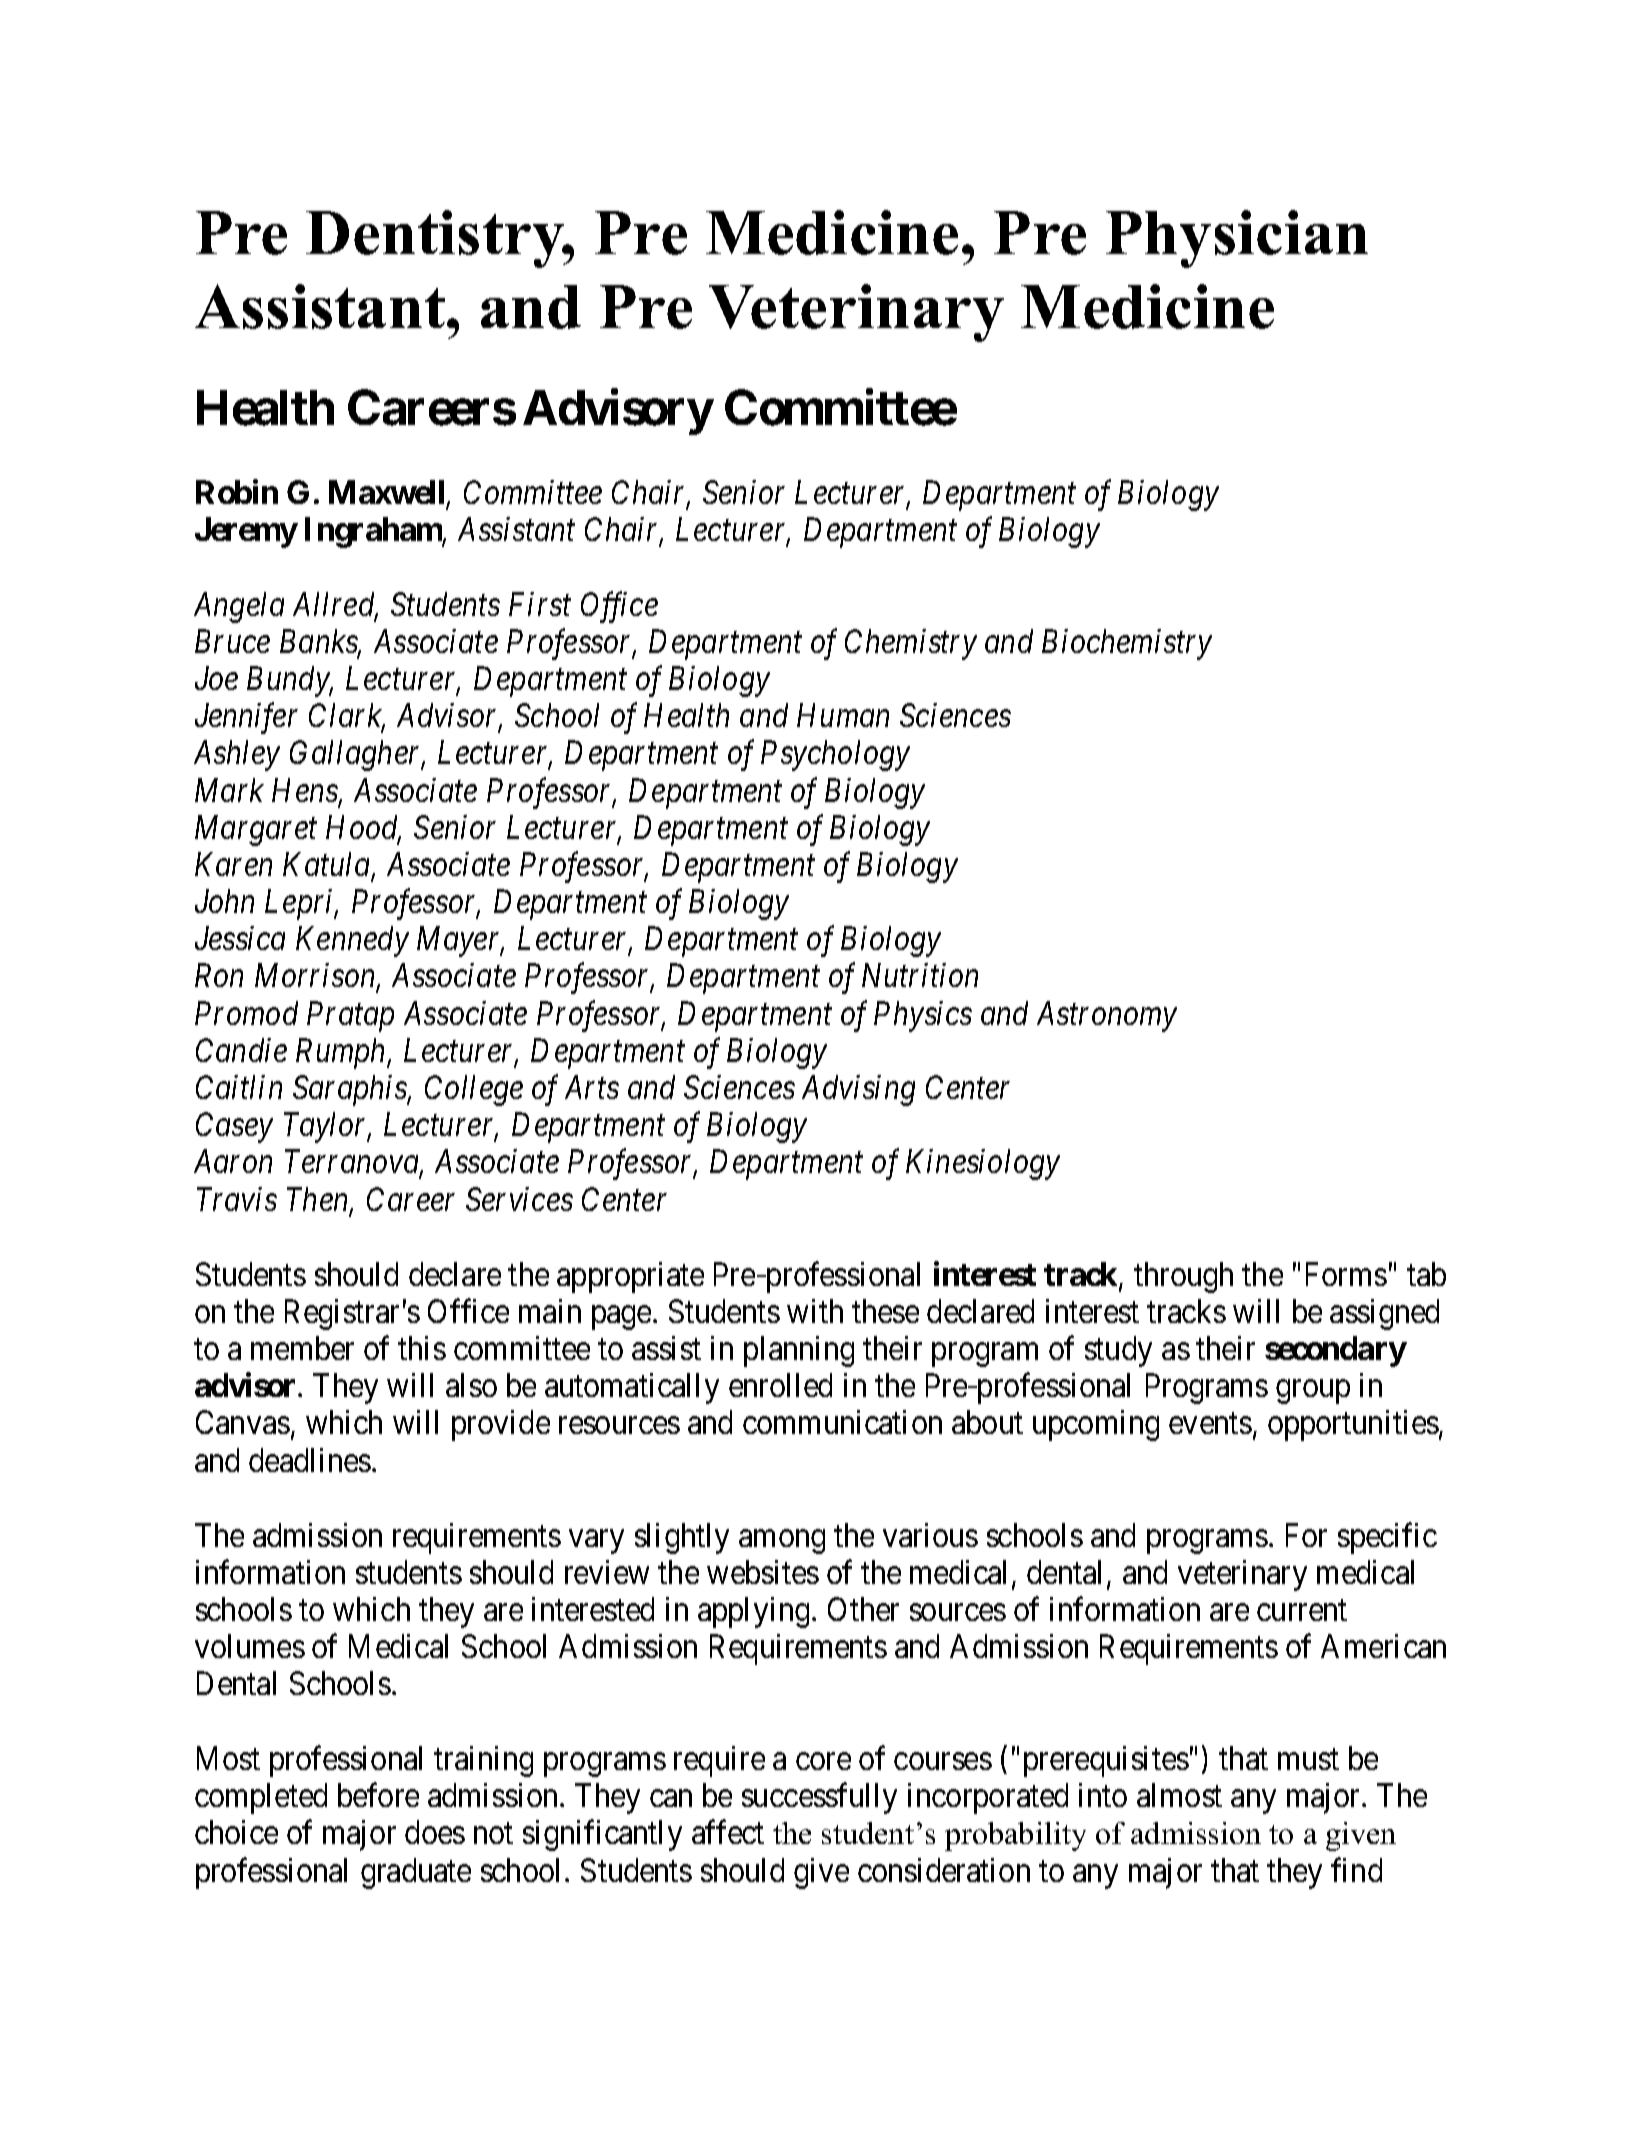 Image resolution: width=1649 pixels, height=2134 pixels. Describe the element at coordinates (378, 1795) in the document. I see `before` at that location.
